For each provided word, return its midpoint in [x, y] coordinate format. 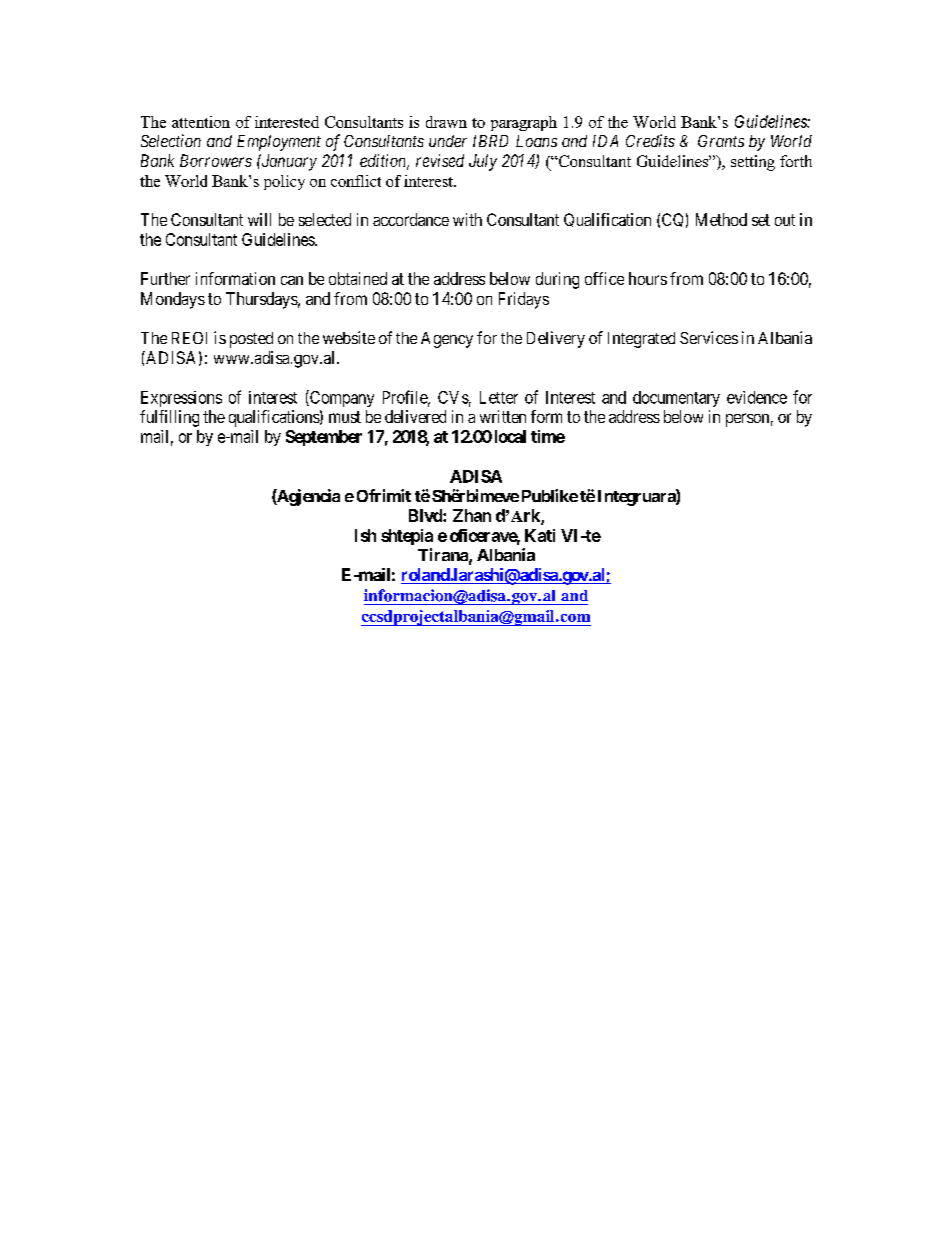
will [259, 219]
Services [709, 337]
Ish [365, 535]
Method [721, 219]
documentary [676, 399]
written [503, 416]
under [448, 141]
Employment [279, 143]
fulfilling [169, 418]
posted [251, 340]
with [467, 219]
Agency [447, 340]
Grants [721, 141]
